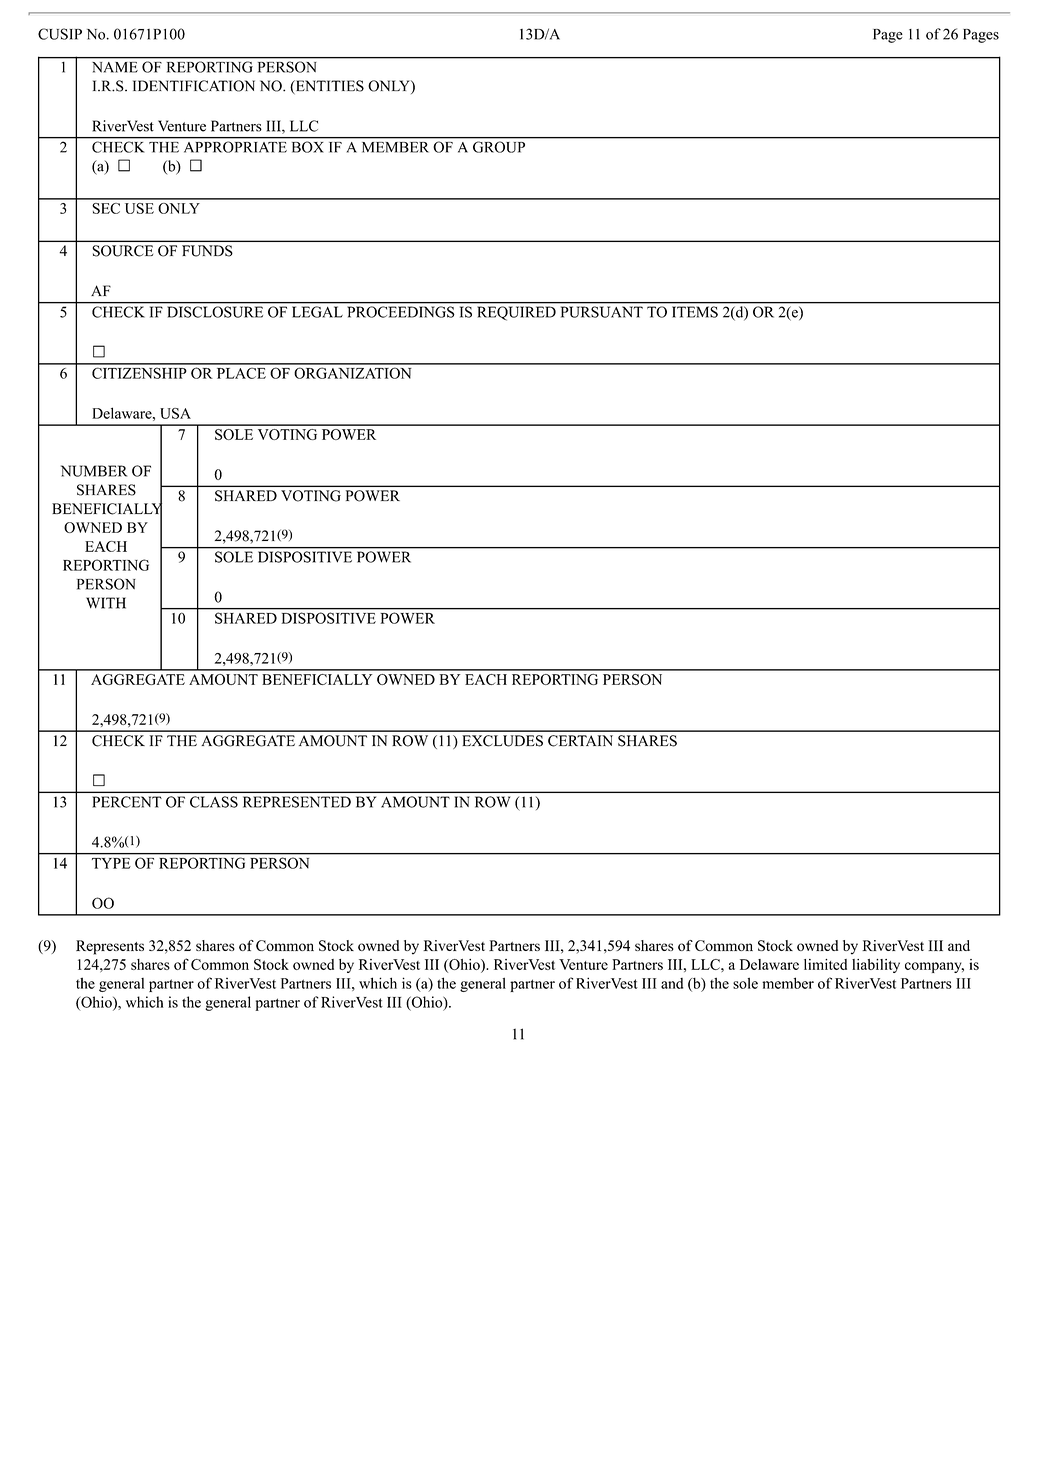  Describe the element at coordinates (194, 86) in the page. I see `IDENTIFICATION` at that location.
